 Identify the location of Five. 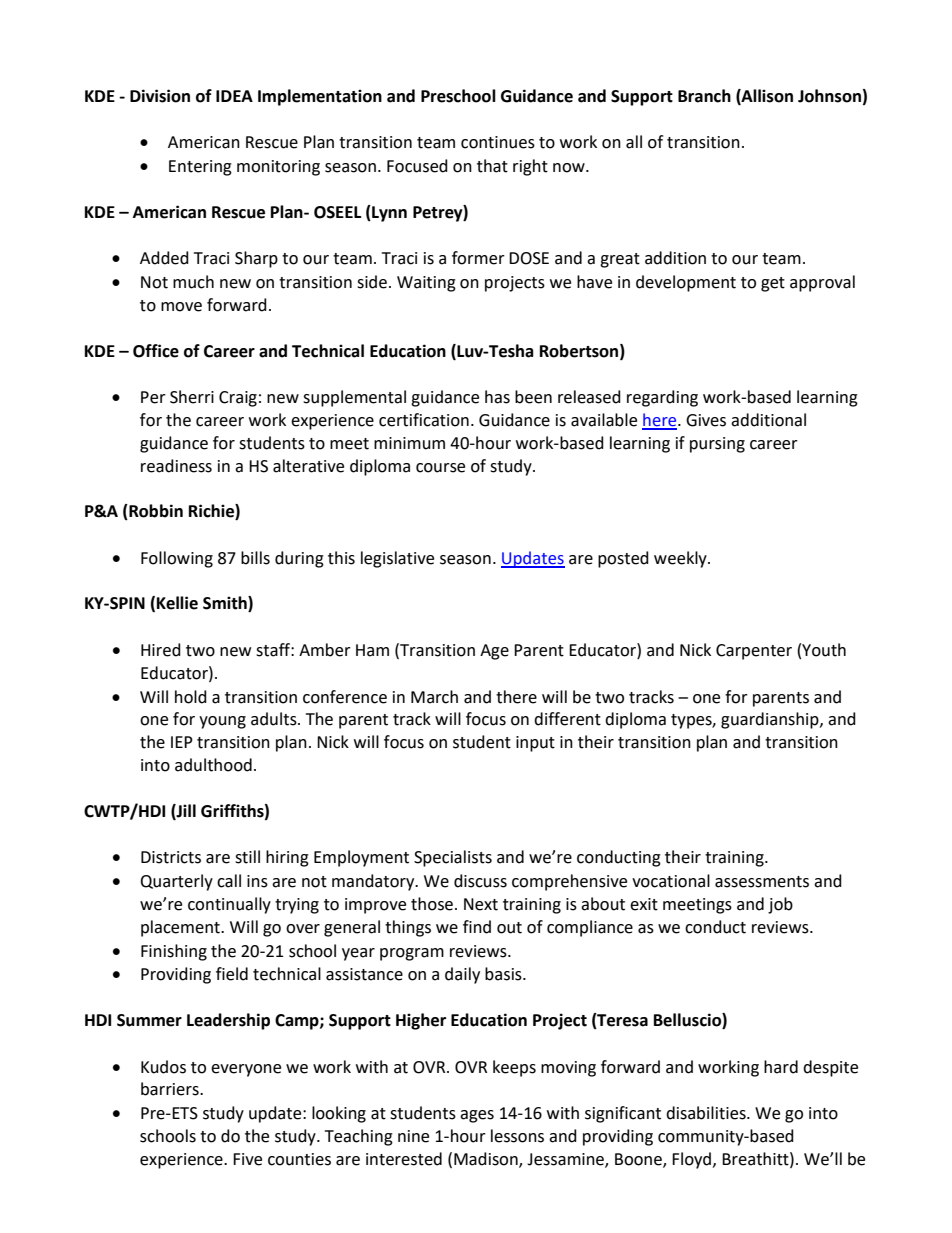
(247, 1159).
